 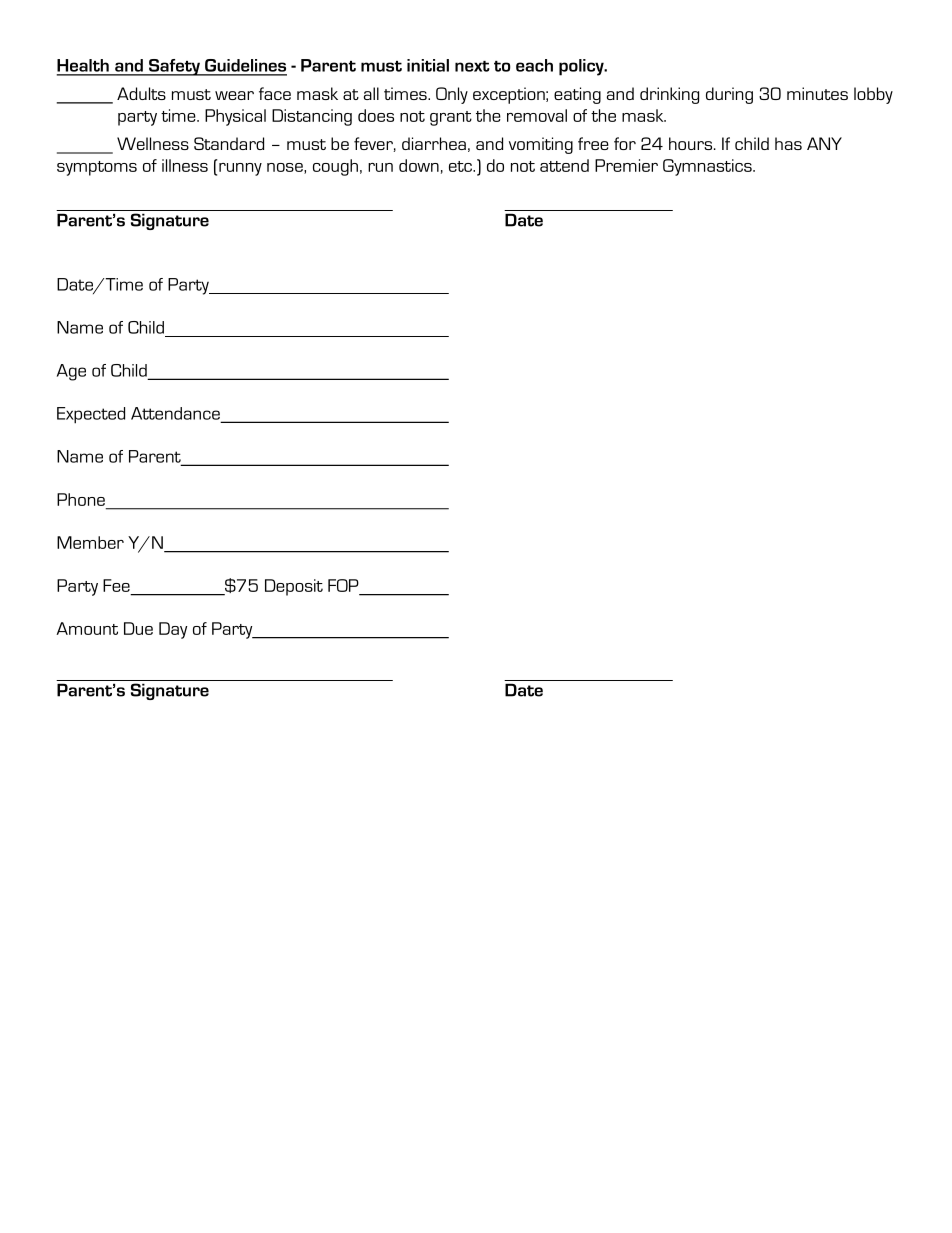 I want to click on minutes, so click(x=817, y=93).
